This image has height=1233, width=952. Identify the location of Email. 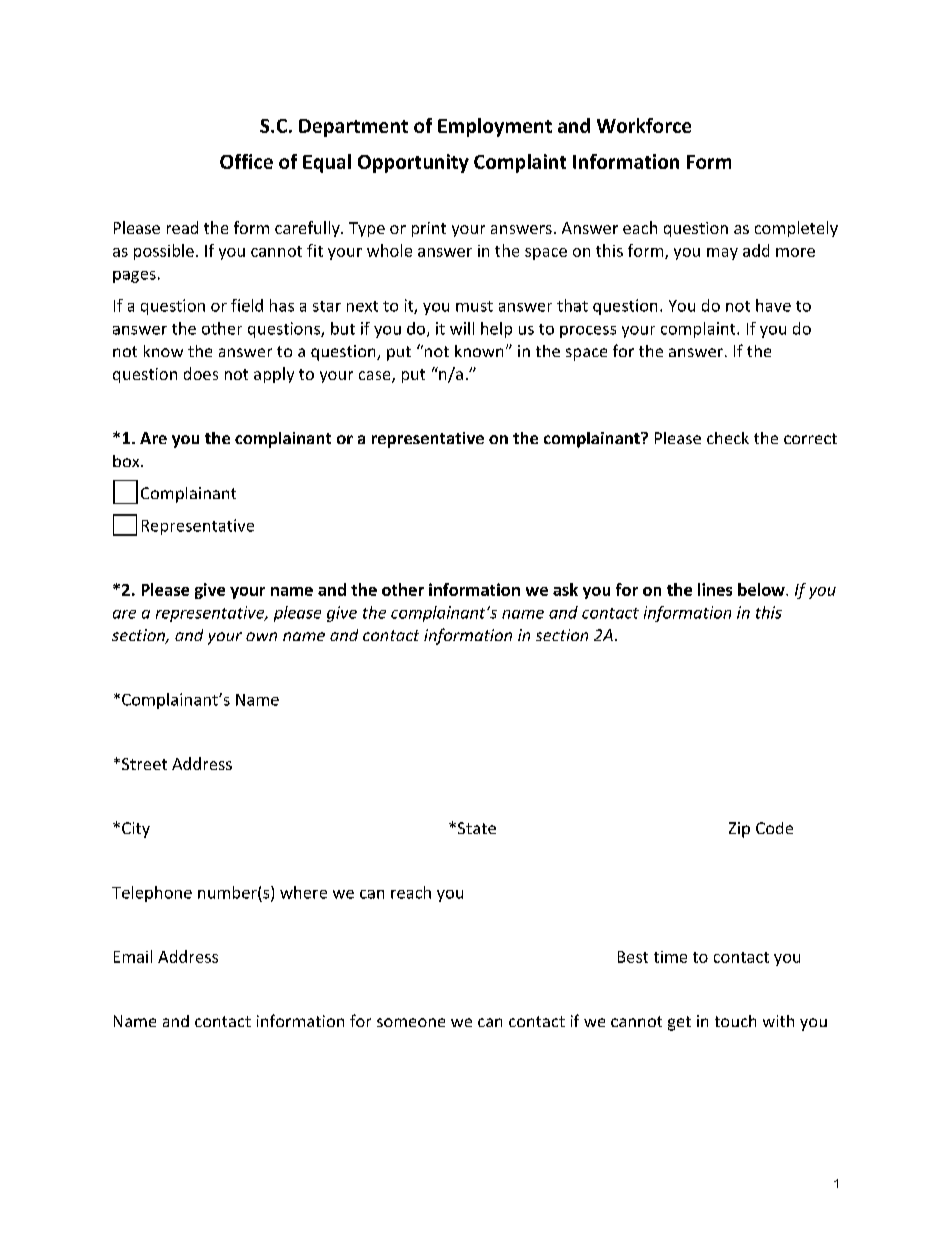
(133, 956).
